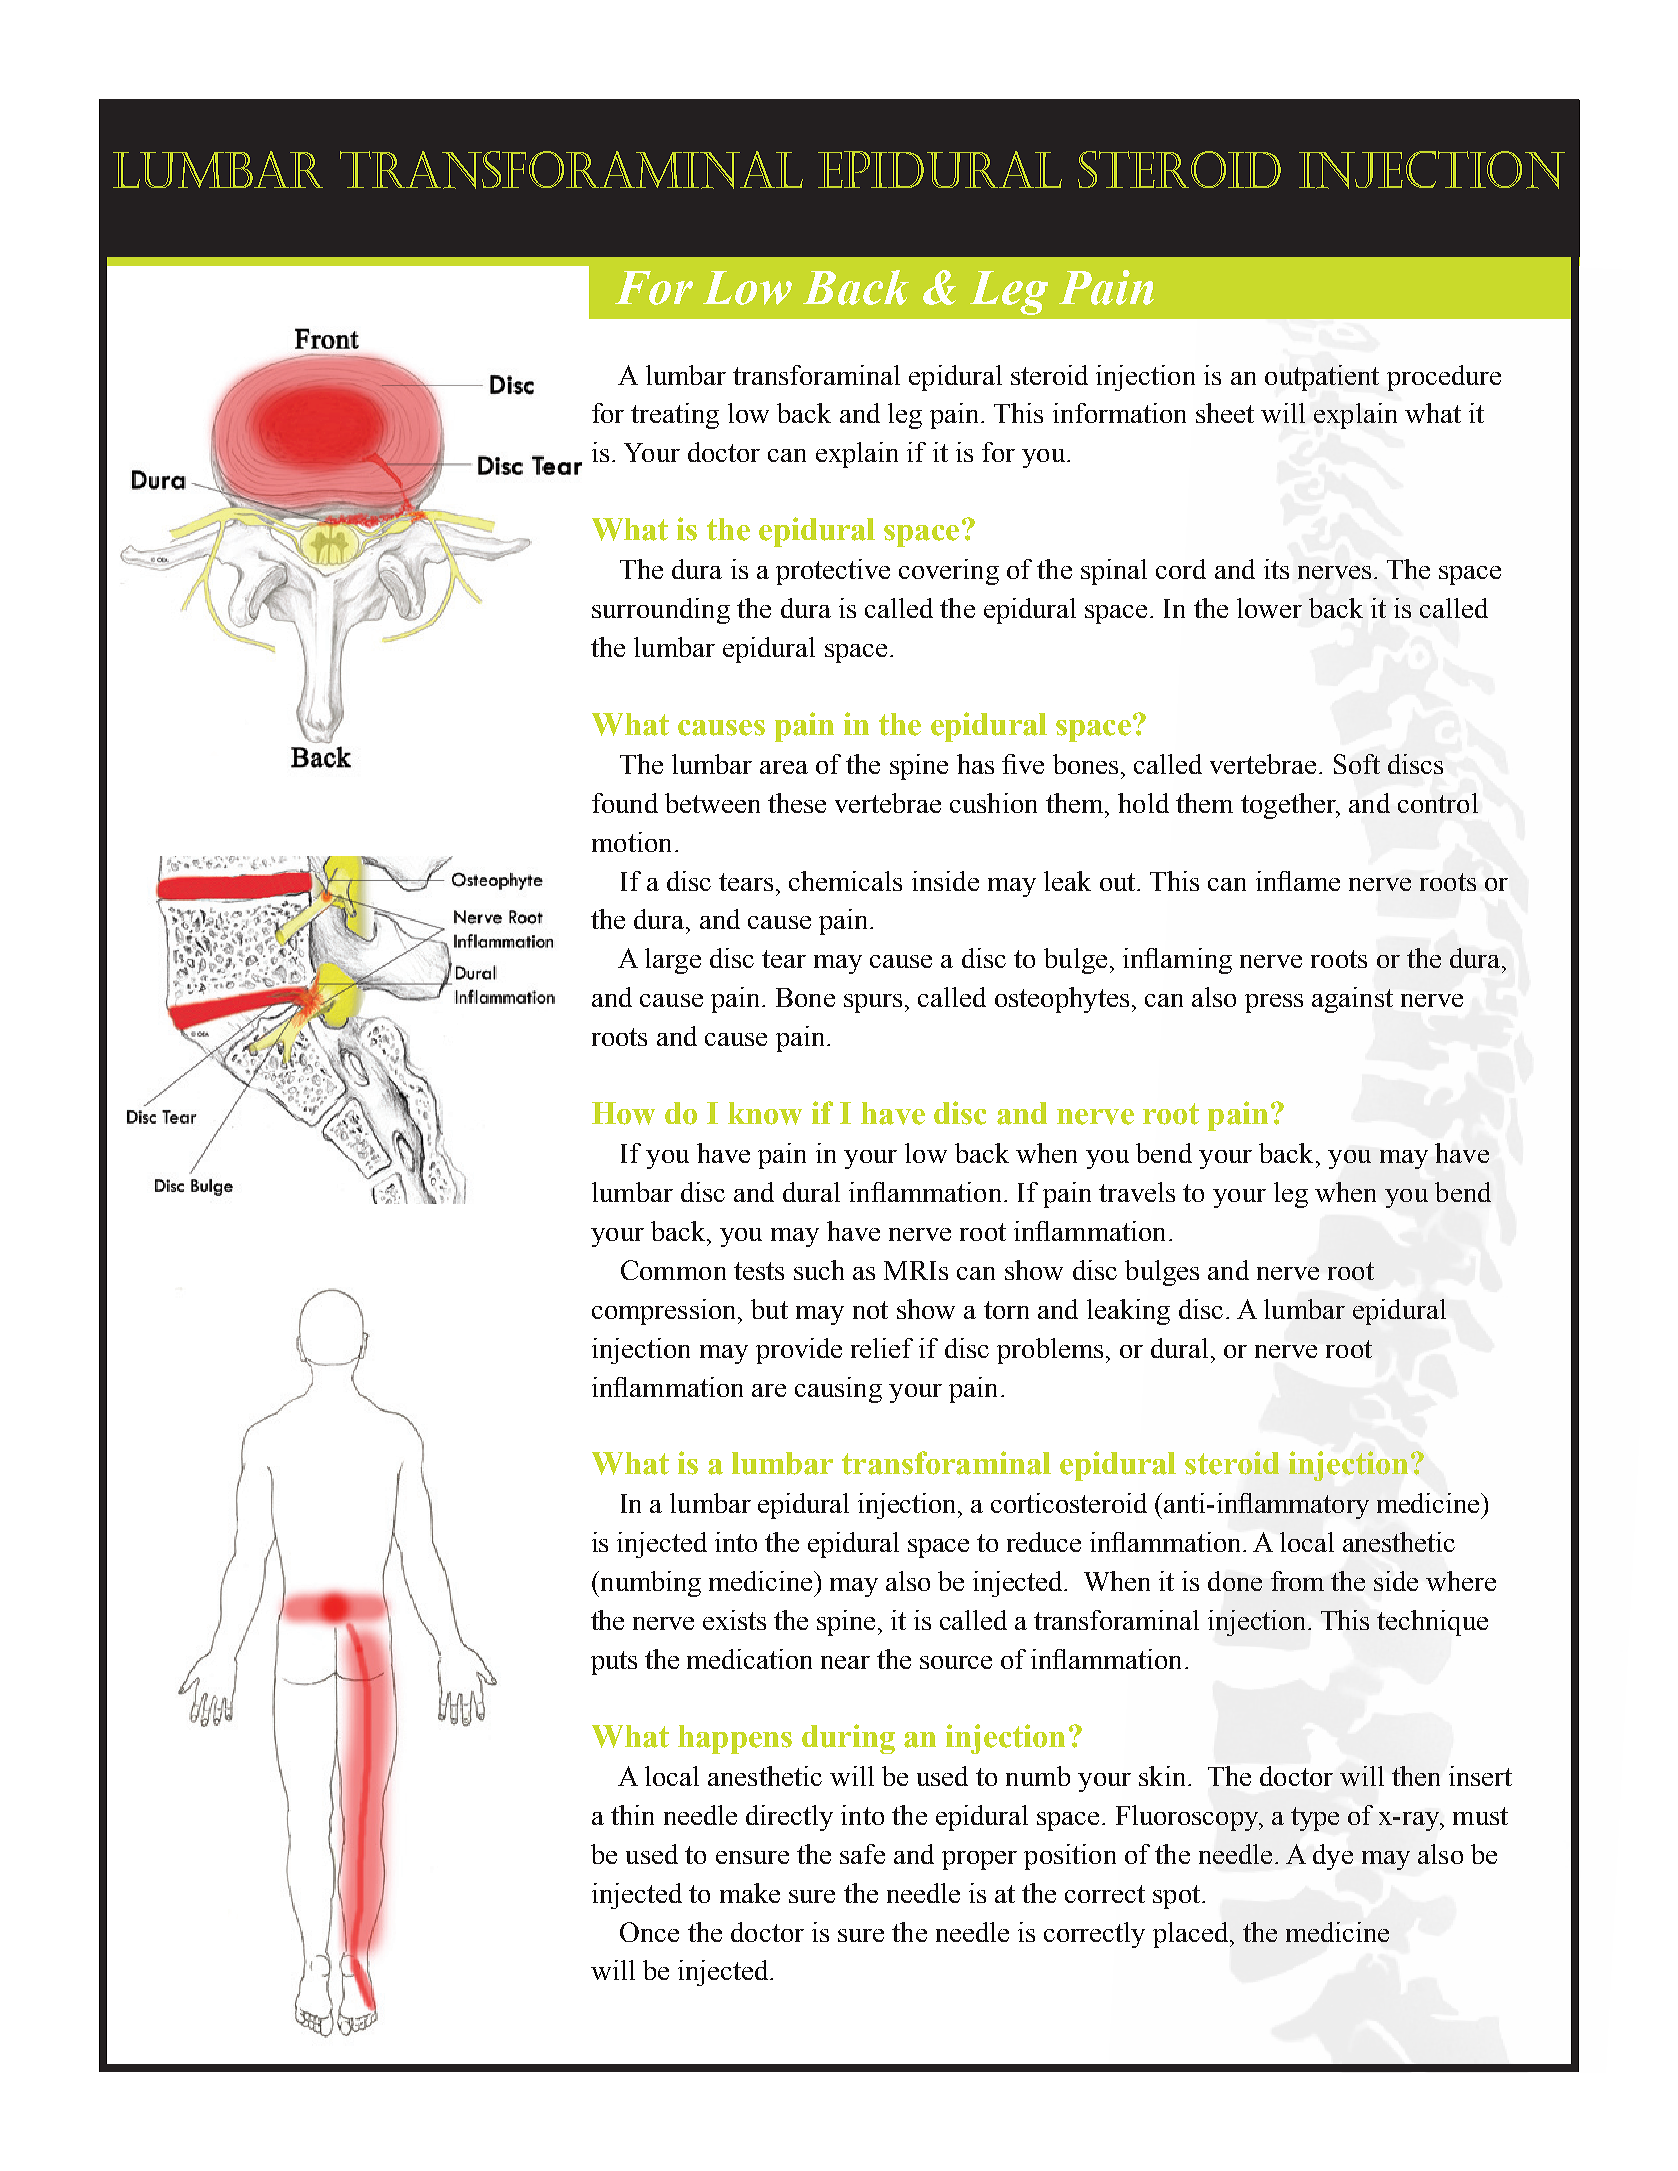  I want to click on travels, so click(1137, 1192).
